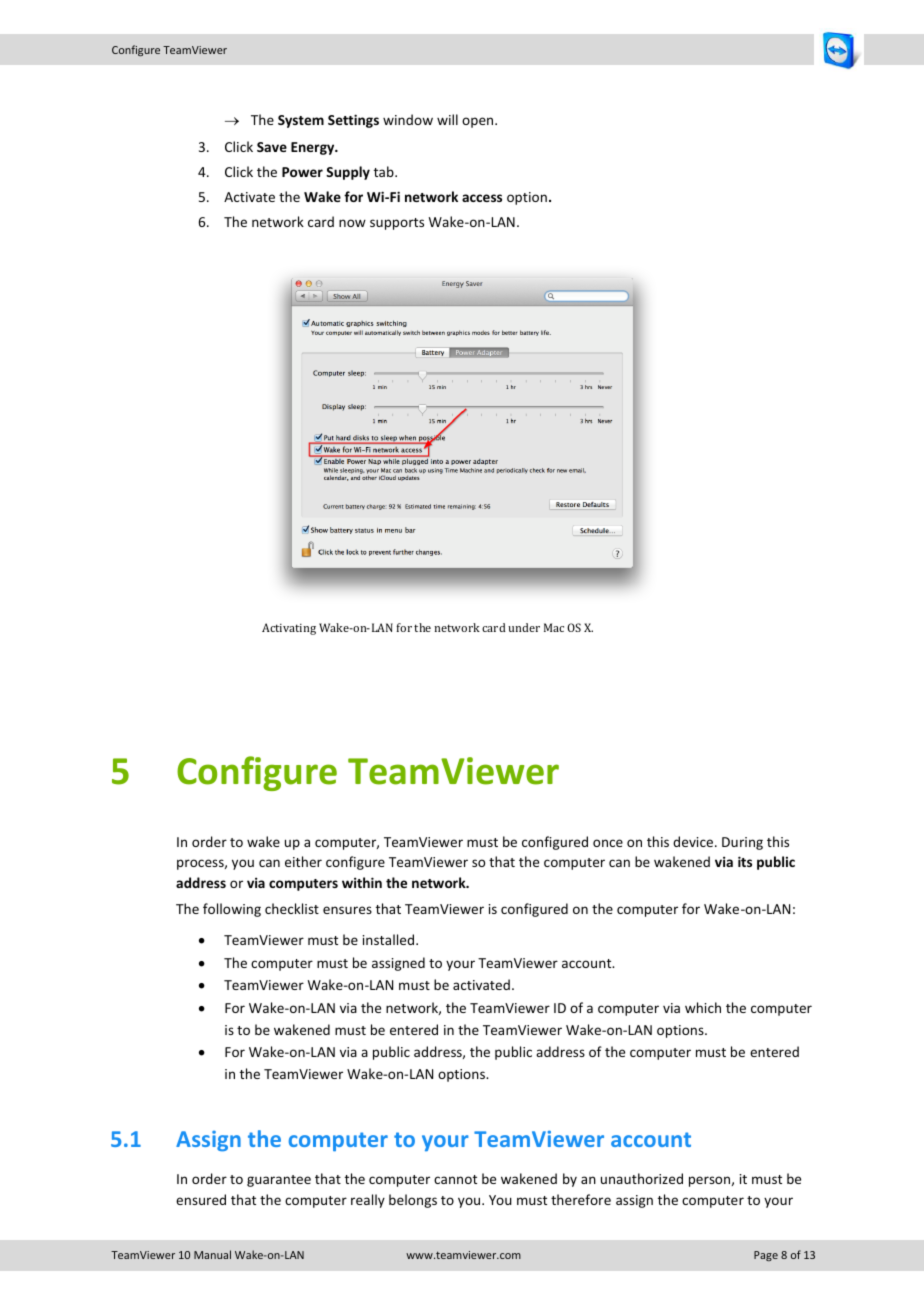 The height and width of the screenshot is (1308, 924). I want to click on guarantee, so click(279, 1181).
